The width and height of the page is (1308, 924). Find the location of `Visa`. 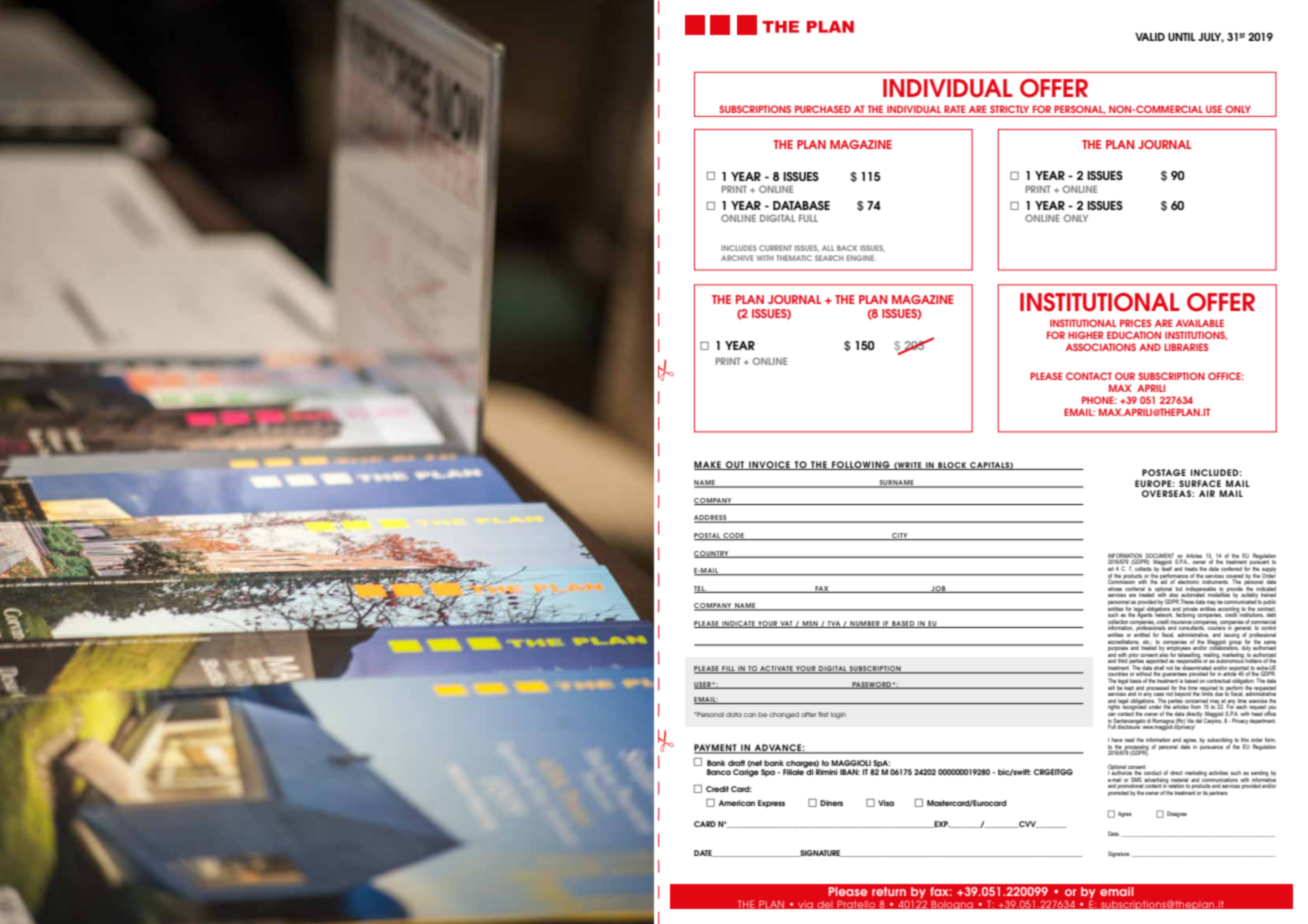

Visa is located at coordinates (886, 803).
